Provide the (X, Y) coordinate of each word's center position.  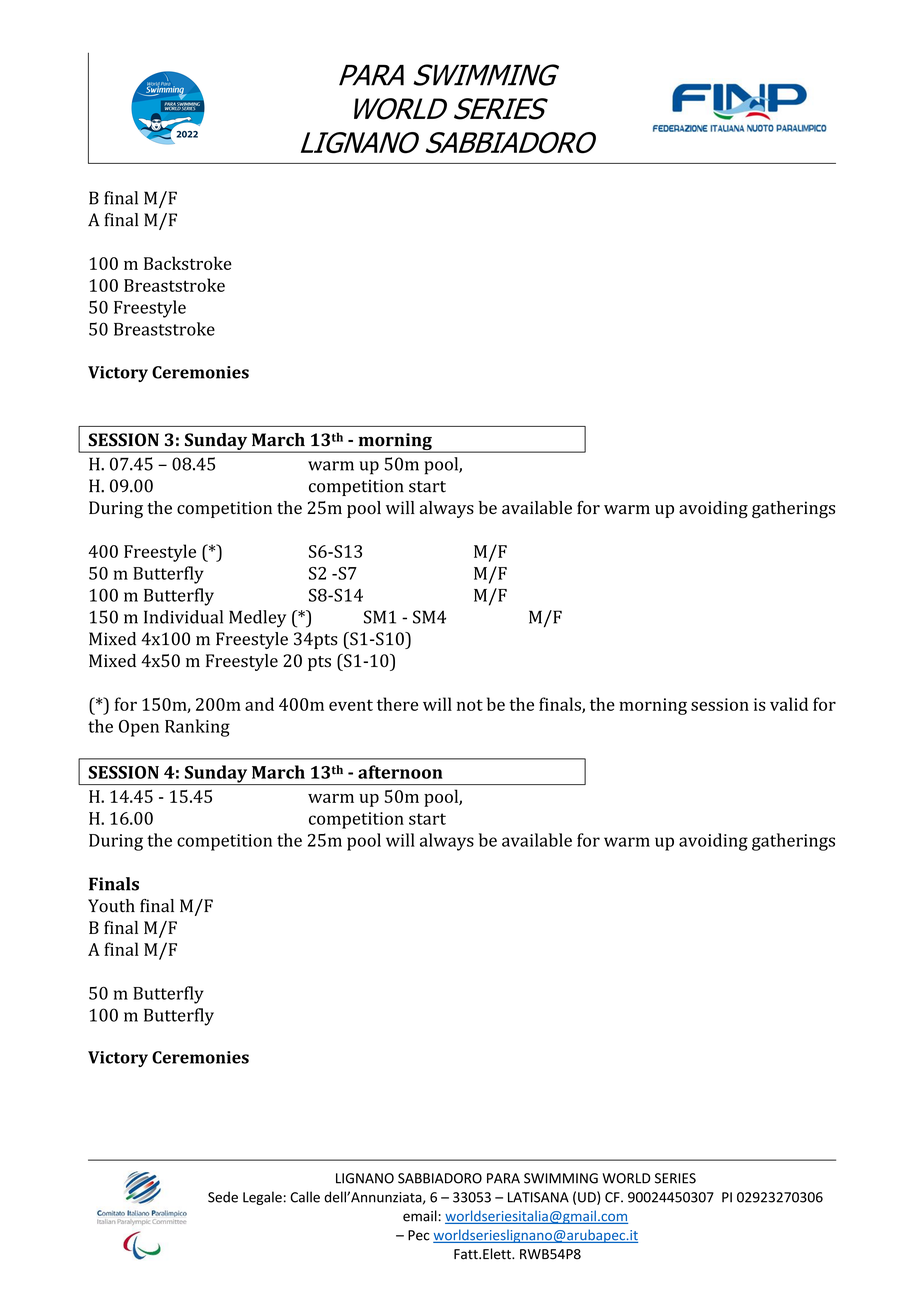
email (421, 1216)
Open (139, 728)
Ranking (197, 728)
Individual (183, 617)
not (470, 705)
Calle (305, 1197)
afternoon (400, 772)
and (259, 704)
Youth (111, 906)
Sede (223, 1197)
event (351, 705)
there (397, 704)
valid (789, 704)
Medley (257, 619)
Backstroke (188, 263)
